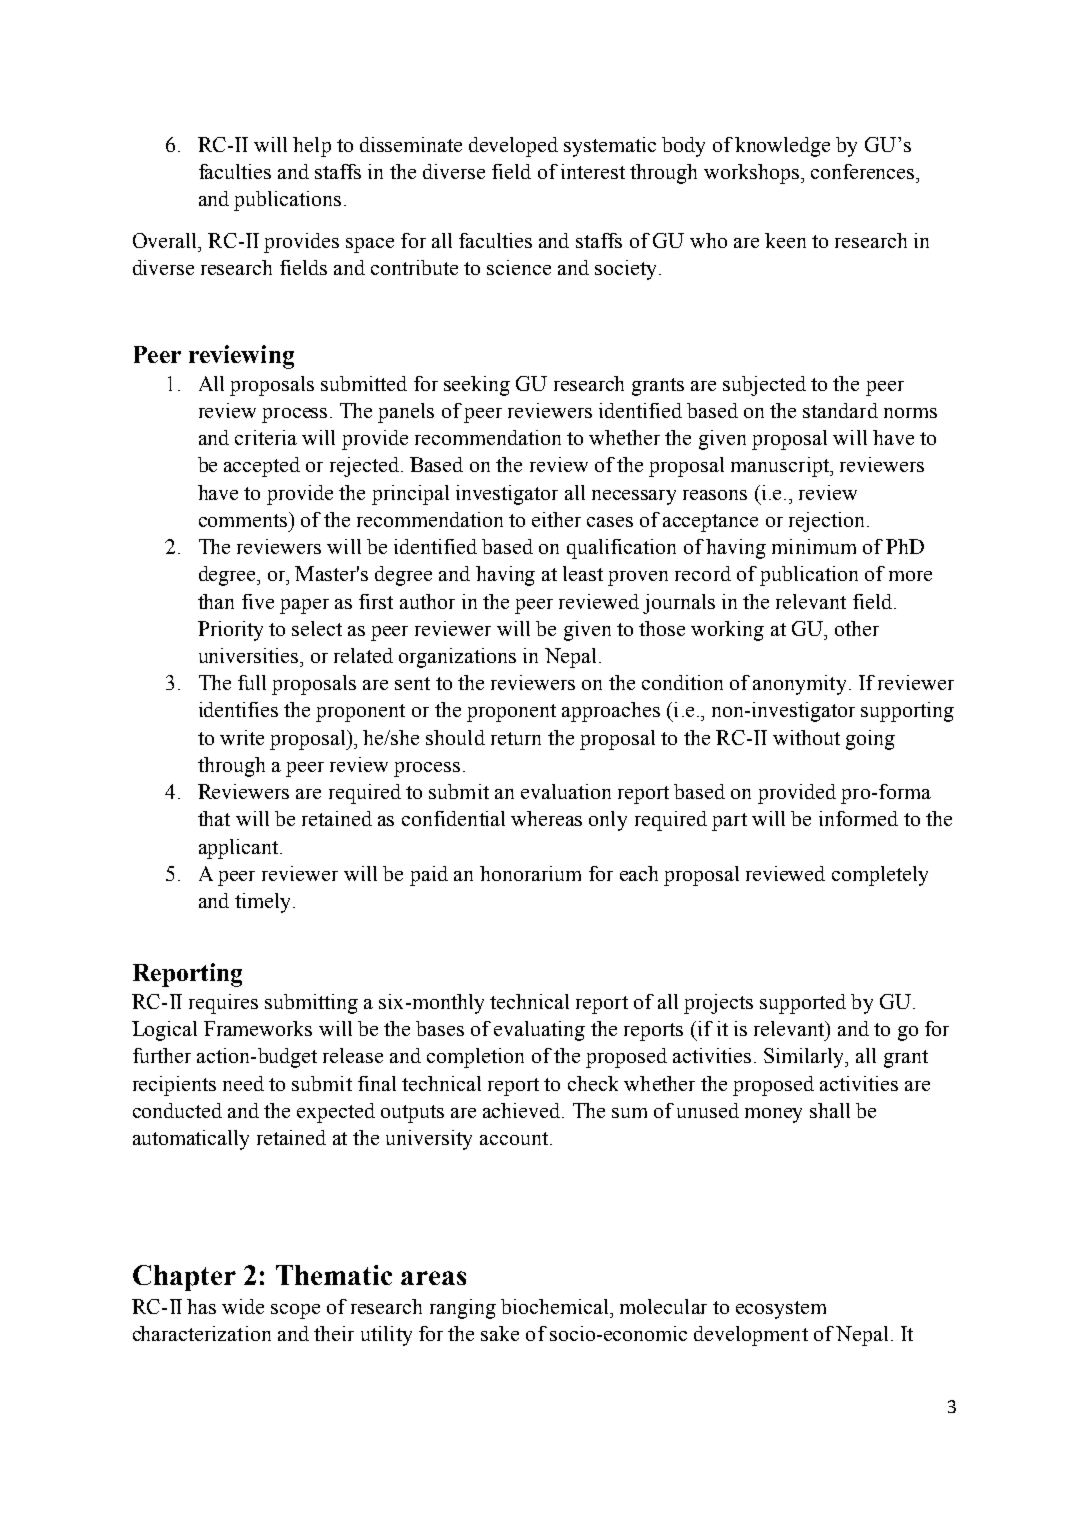 The height and width of the document is (1539, 1089). Describe the element at coordinates (312, 147) in the document. I see `help` at that location.
